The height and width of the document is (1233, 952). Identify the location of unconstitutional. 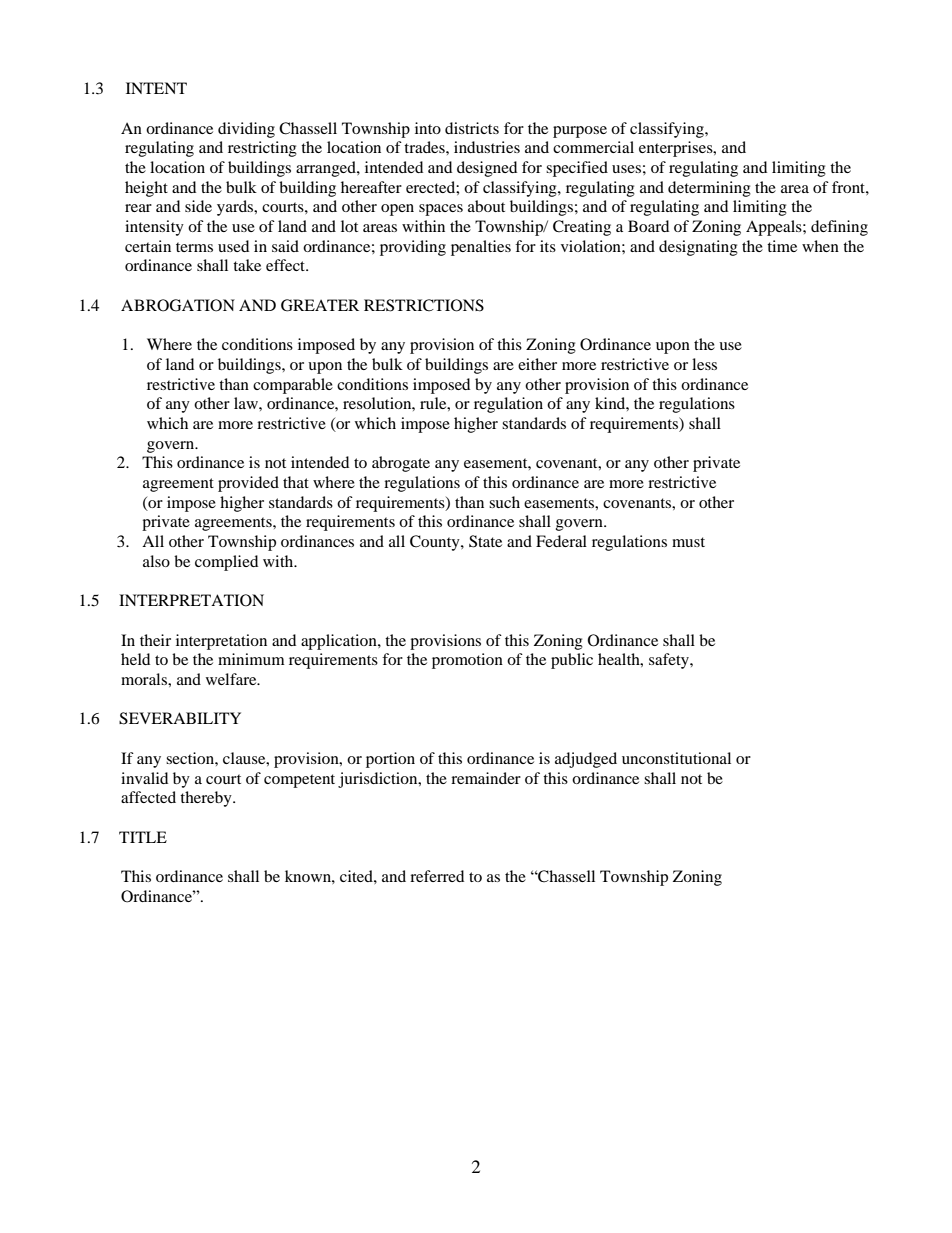
(676, 758).
